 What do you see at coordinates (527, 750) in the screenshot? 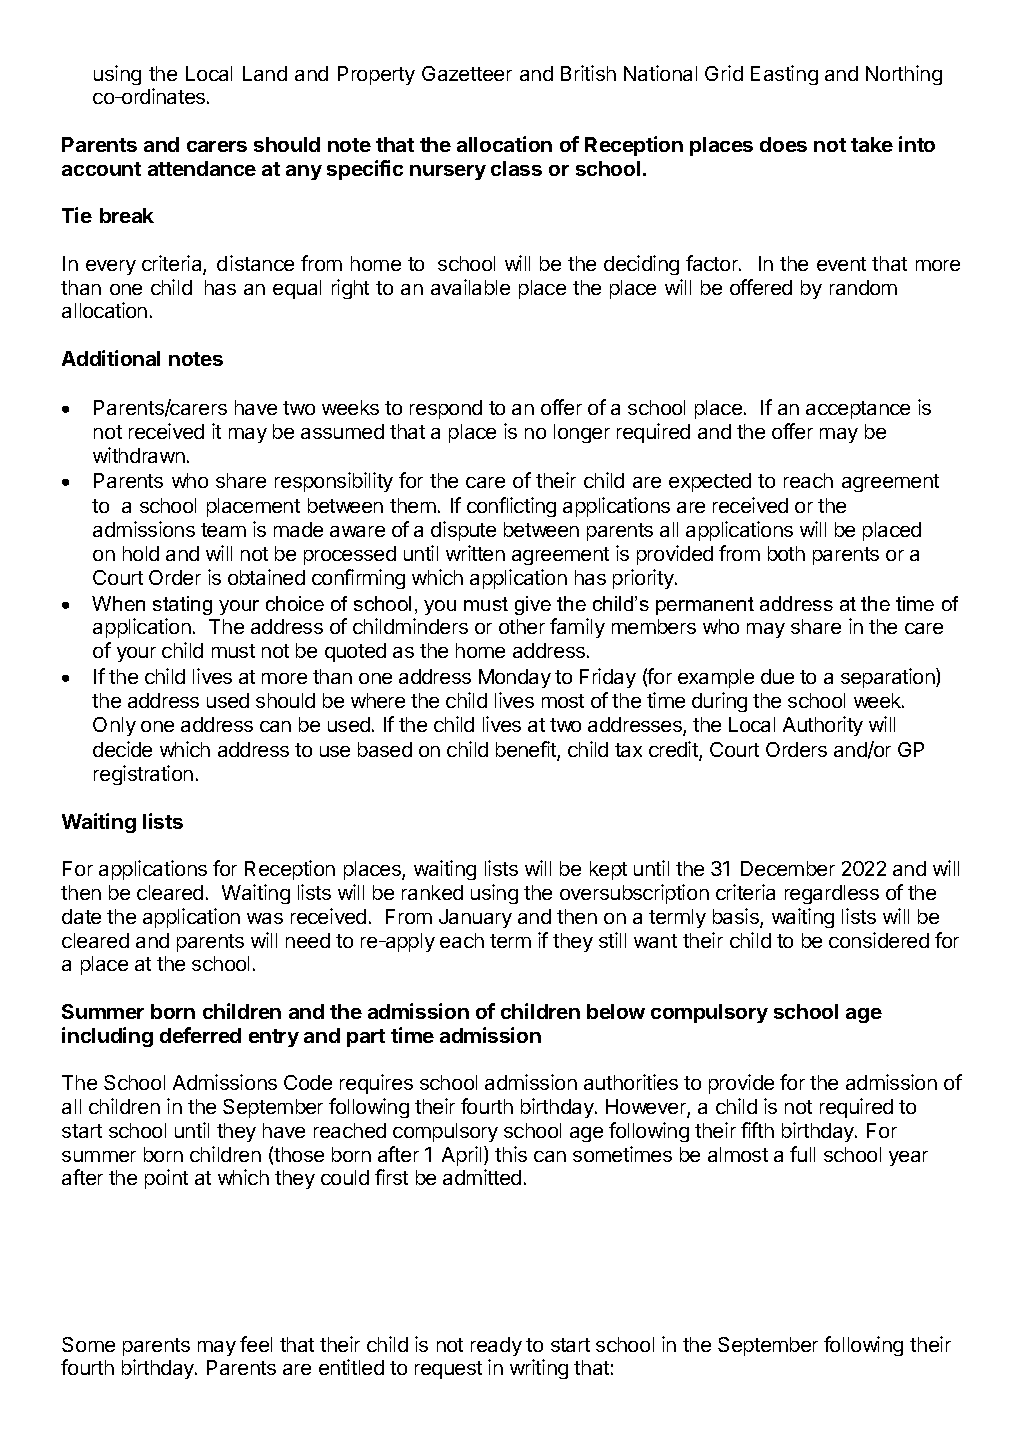
I see `benefit` at bounding box center [527, 750].
